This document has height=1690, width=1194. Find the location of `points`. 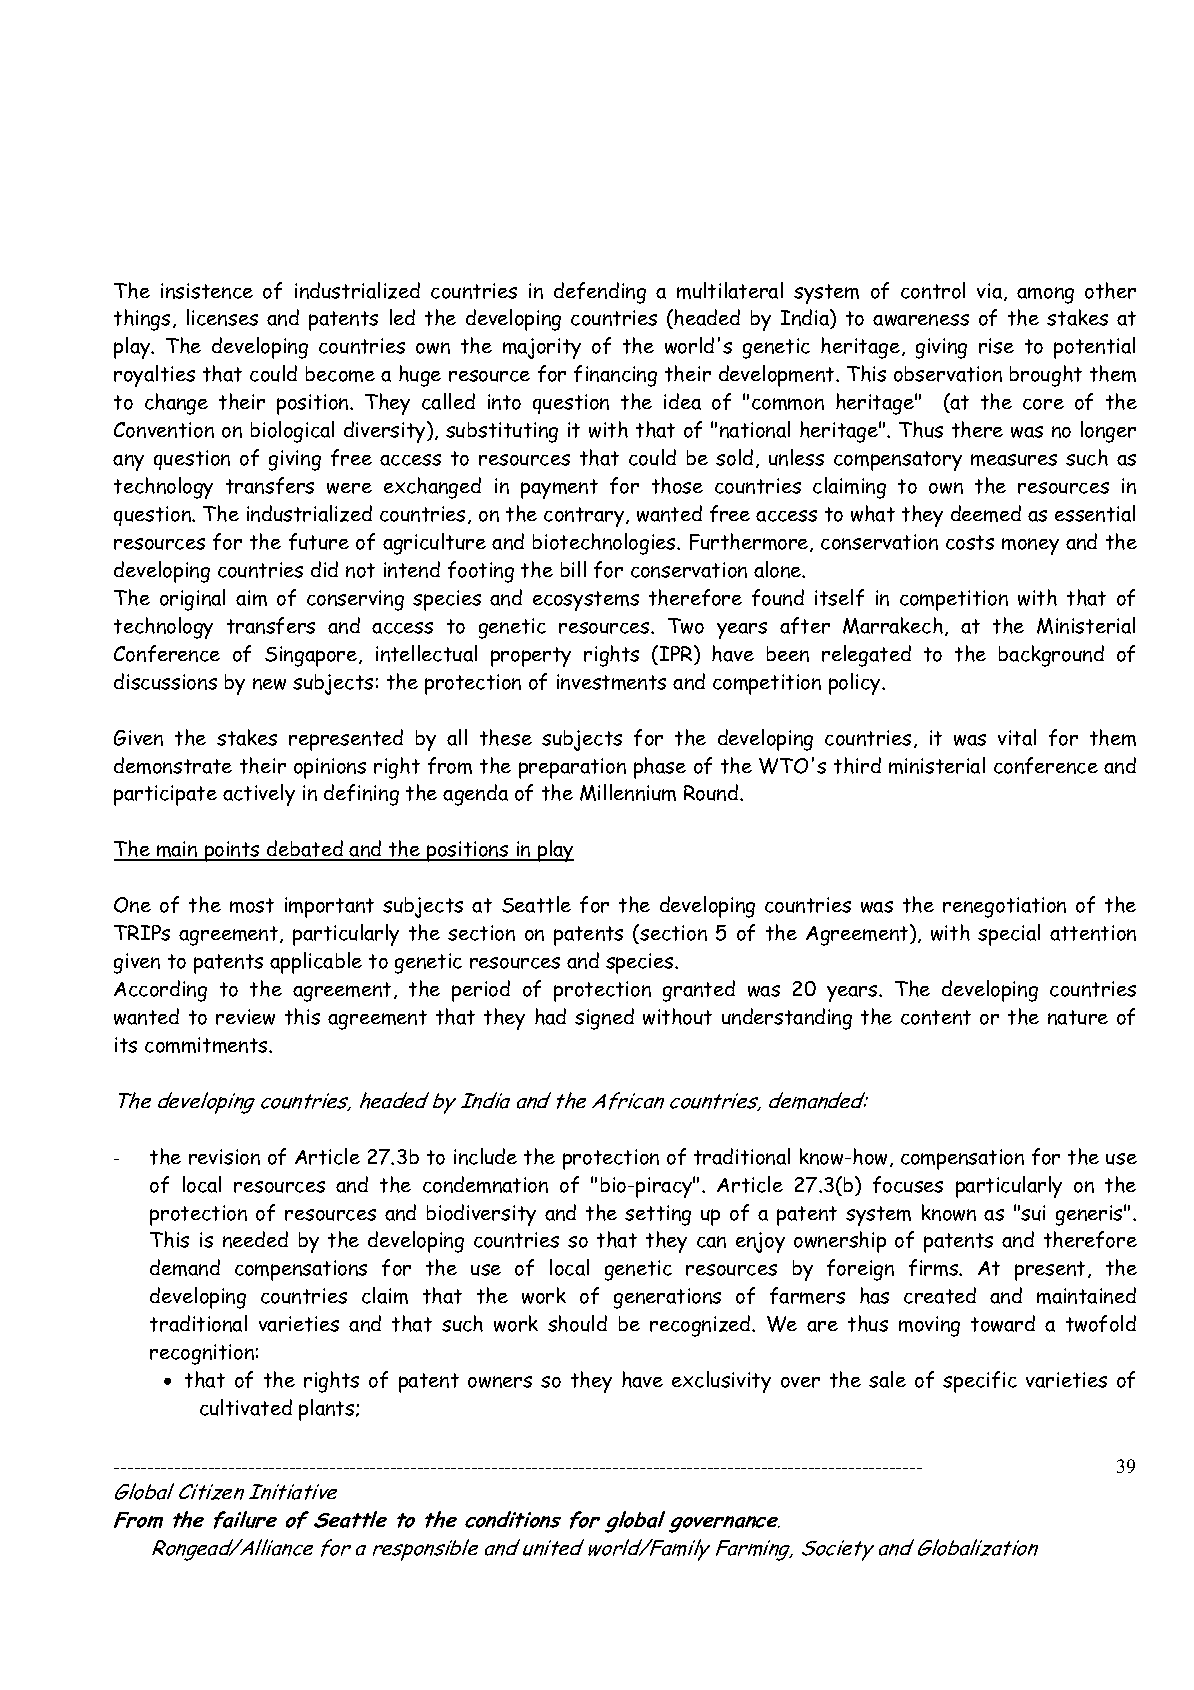

points is located at coordinates (232, 851).
